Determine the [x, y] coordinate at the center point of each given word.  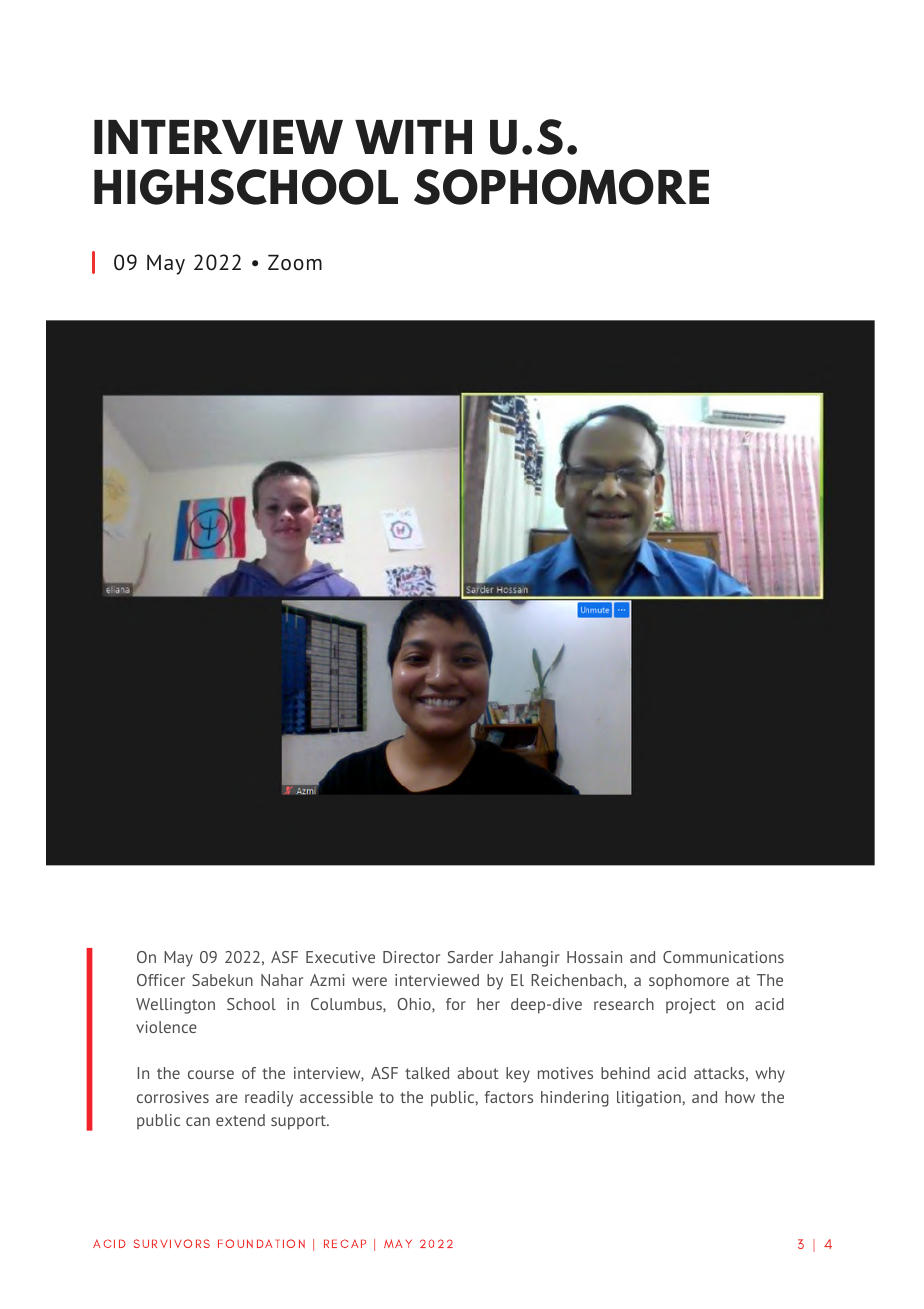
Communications [723, 957]
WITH [413, 137]
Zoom [295, 262]
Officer [161, 980]
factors [509, 1097]
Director [411, 957]
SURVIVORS [172, 1243]
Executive [340, 957]
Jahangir [529, 959]
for [456, 1004]
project [691, 1006]
